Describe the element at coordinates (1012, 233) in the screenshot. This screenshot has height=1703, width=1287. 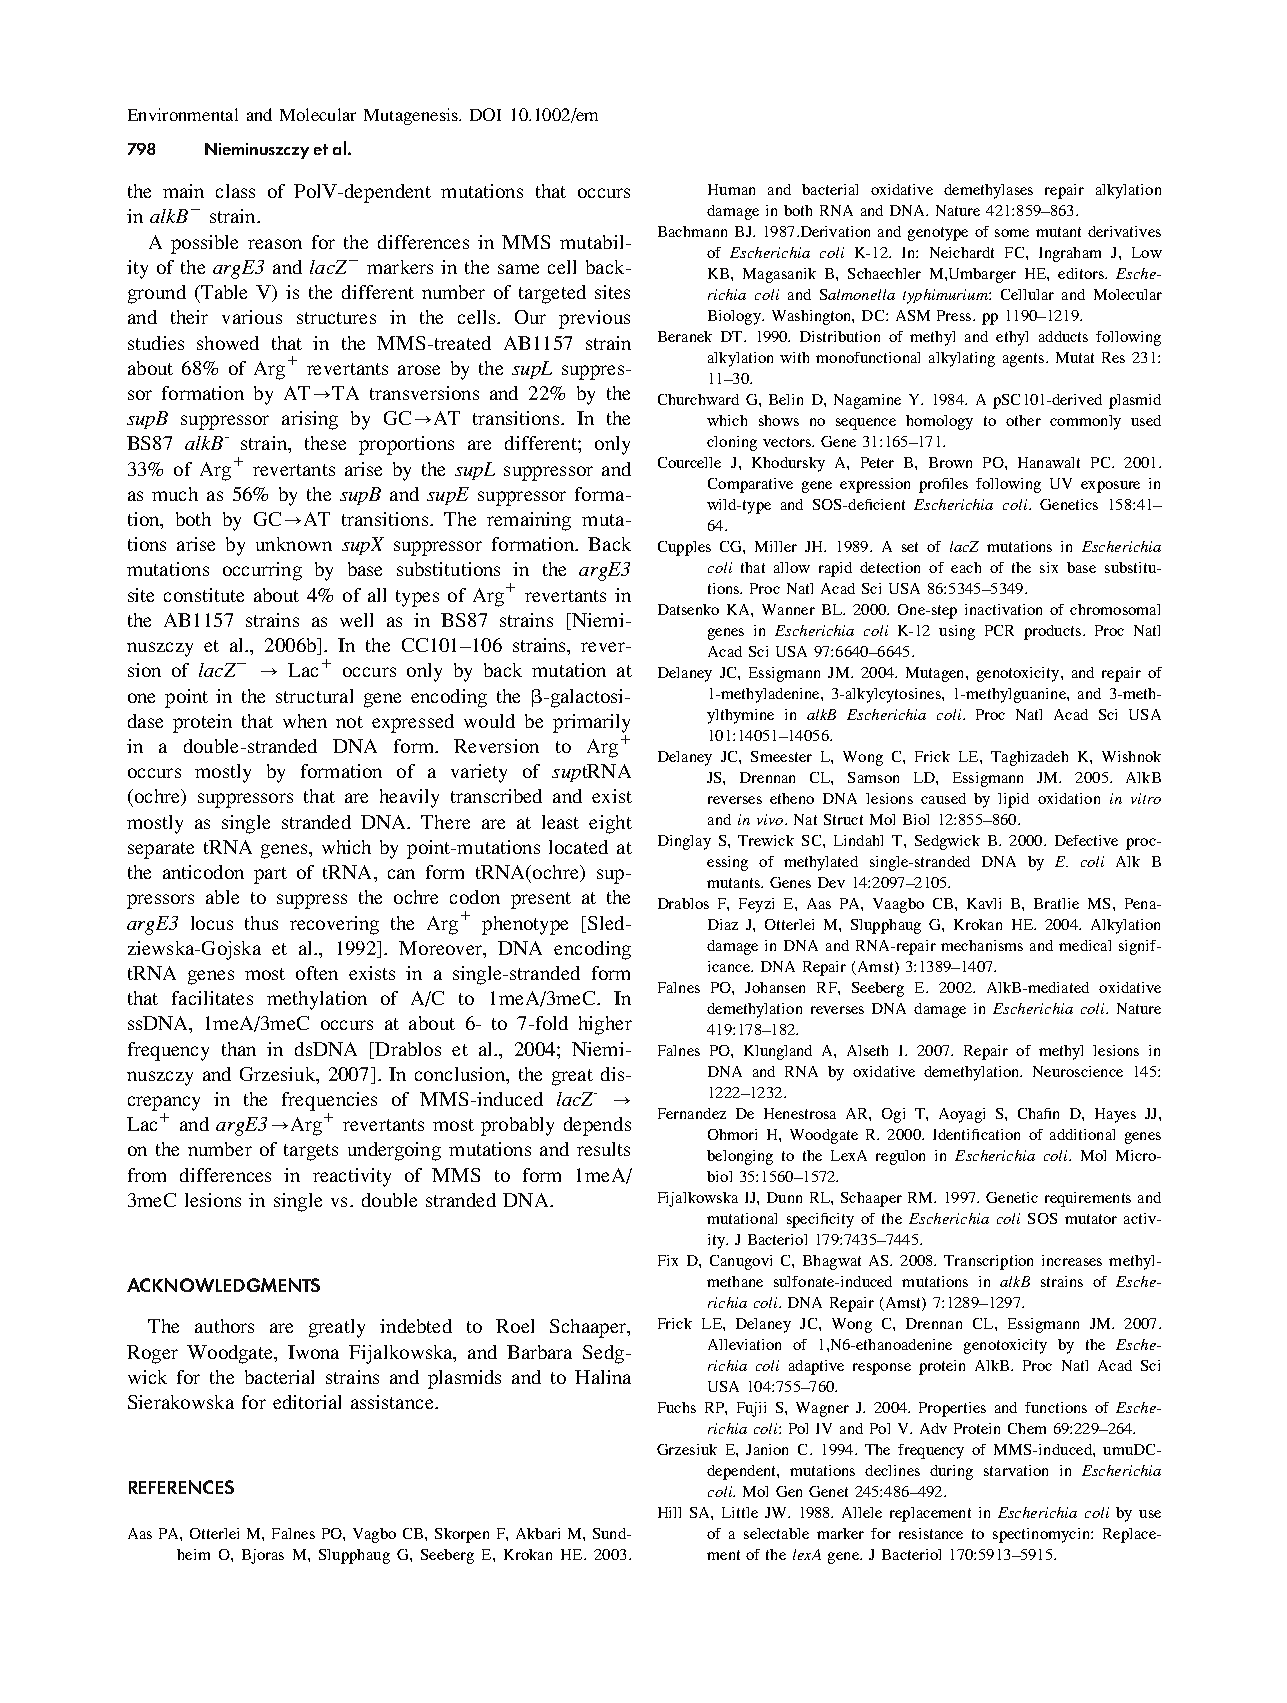
I see `some` at that location.
